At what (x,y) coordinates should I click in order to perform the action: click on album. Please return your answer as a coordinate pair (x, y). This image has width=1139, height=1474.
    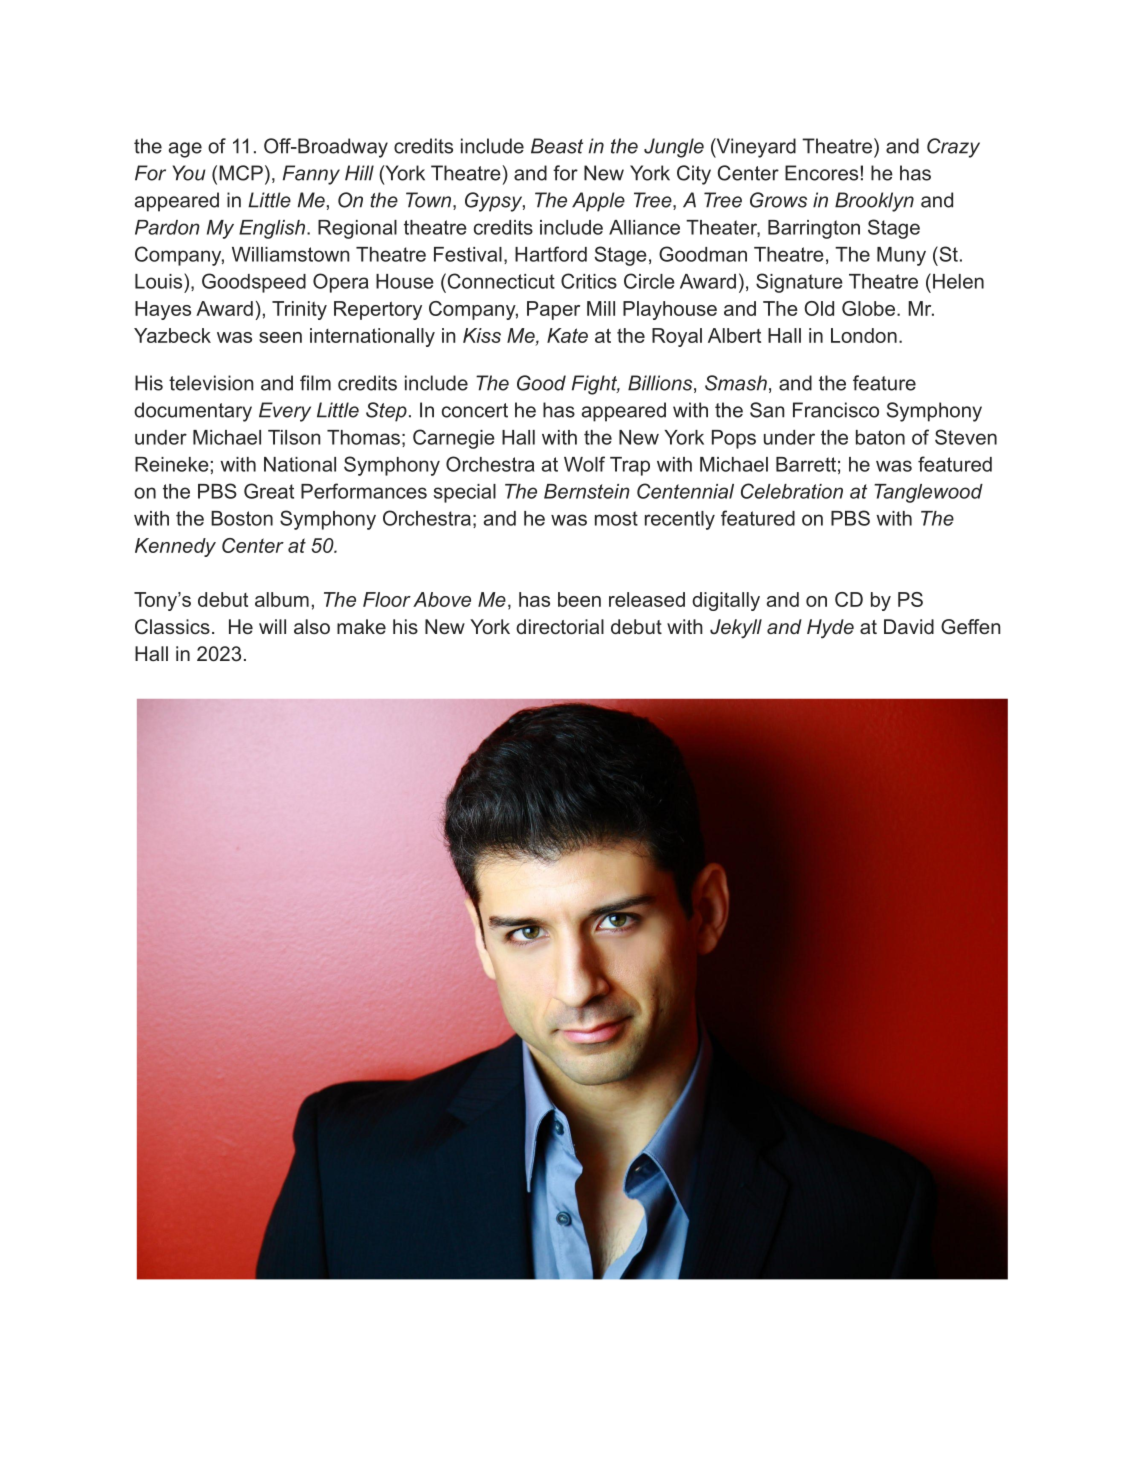
    Looking at the image, I should click on (282, 599).
